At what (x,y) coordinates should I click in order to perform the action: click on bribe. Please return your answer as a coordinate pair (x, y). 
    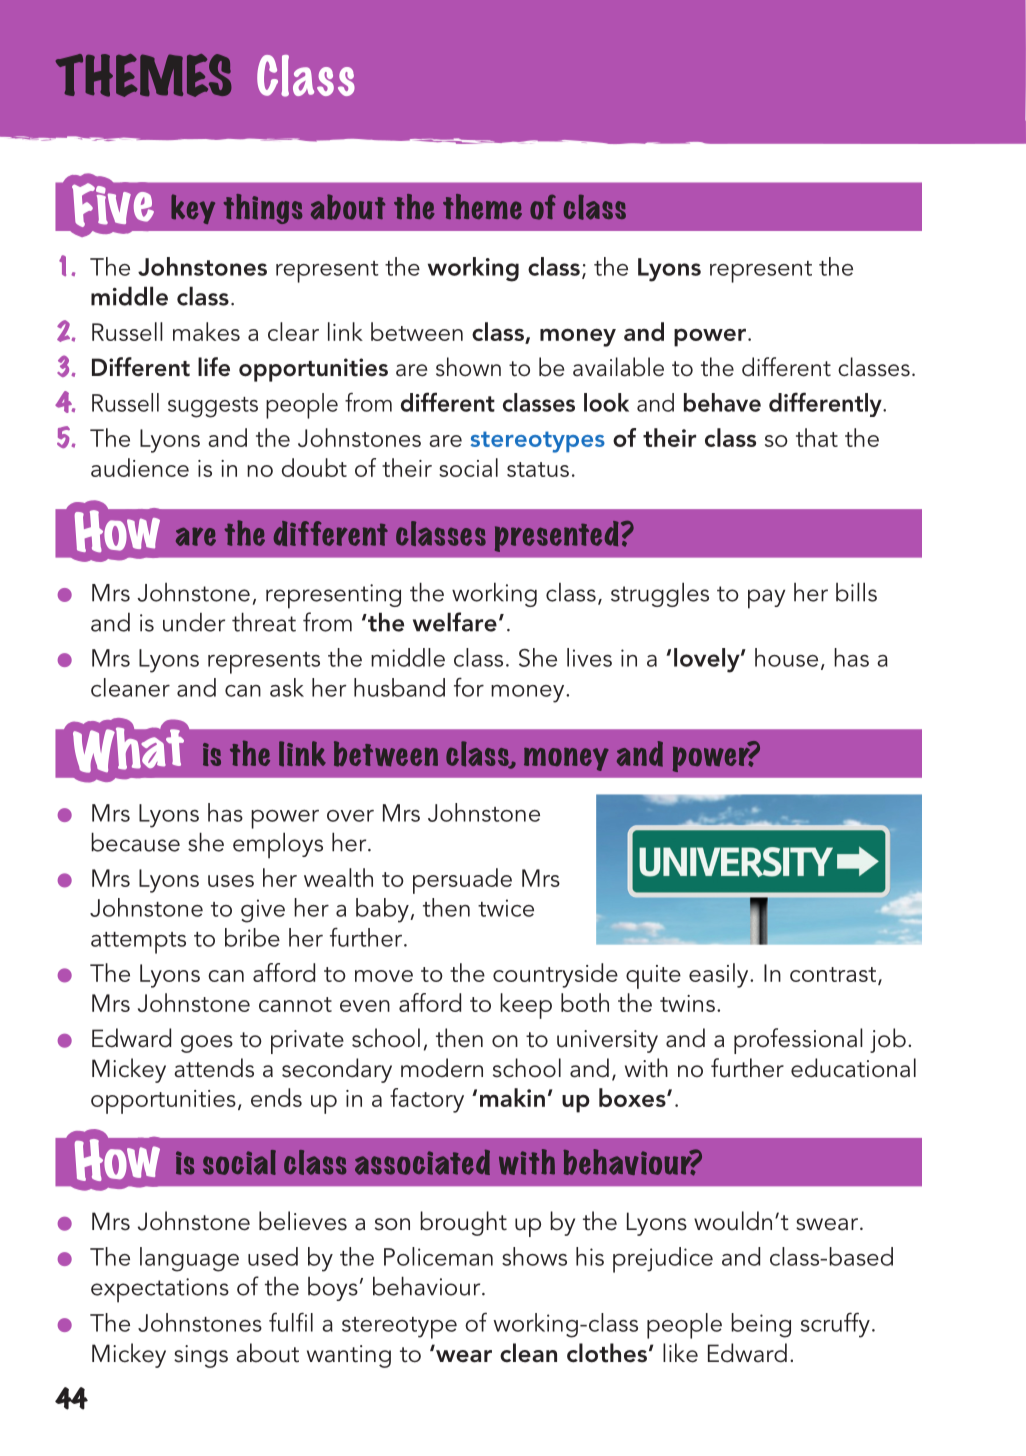
    Looking at the image, I should click on (252, 937).
